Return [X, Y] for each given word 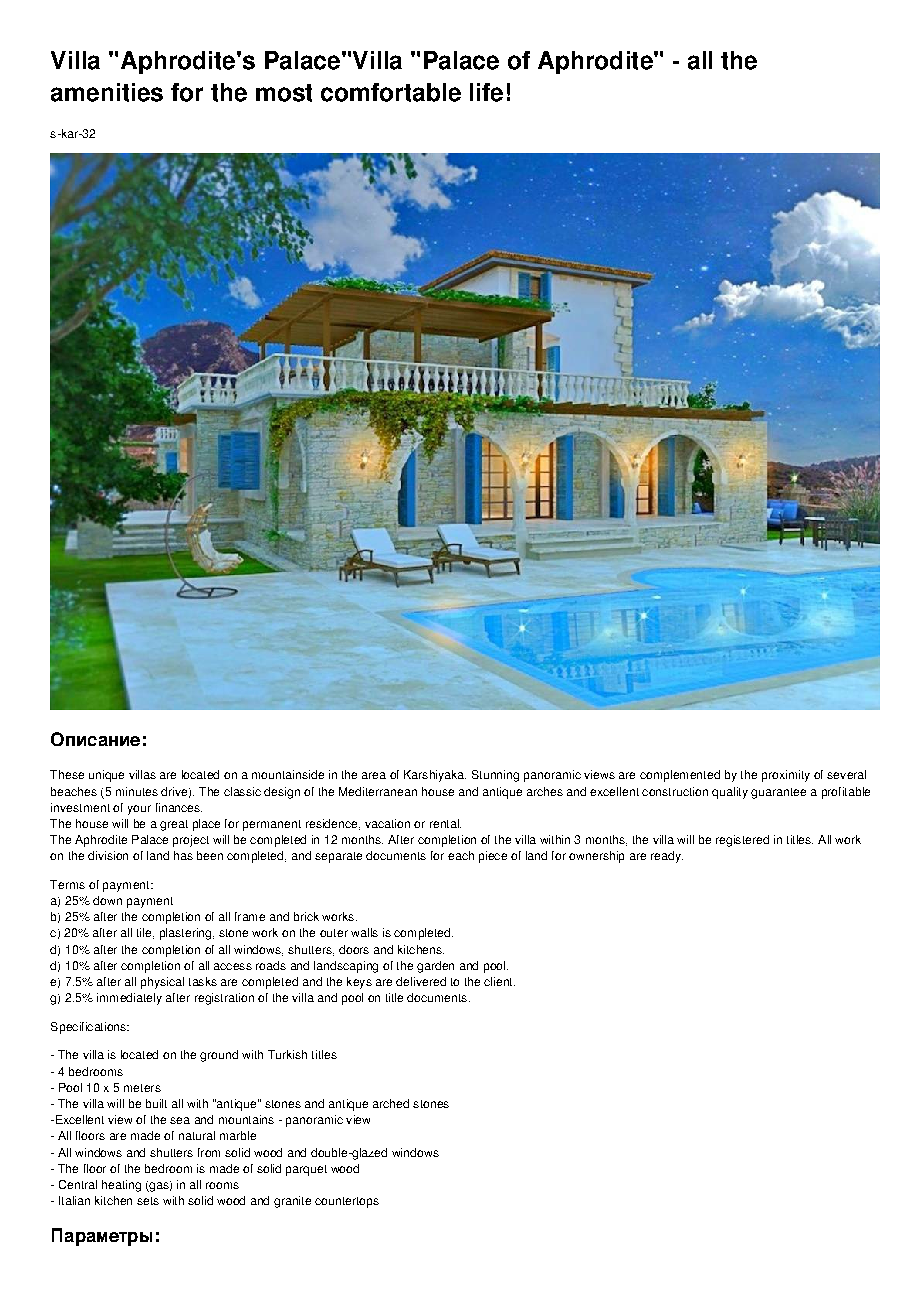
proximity [786, 776]
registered [742, 841]
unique [106, 776]
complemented [680, 776]
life [486, 92]
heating [121, 1186]
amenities [107, 92]
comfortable [391, 92]
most [284, 93]
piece [493, 857]
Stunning [495, 776]
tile [145, 933]
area [374, 775]
